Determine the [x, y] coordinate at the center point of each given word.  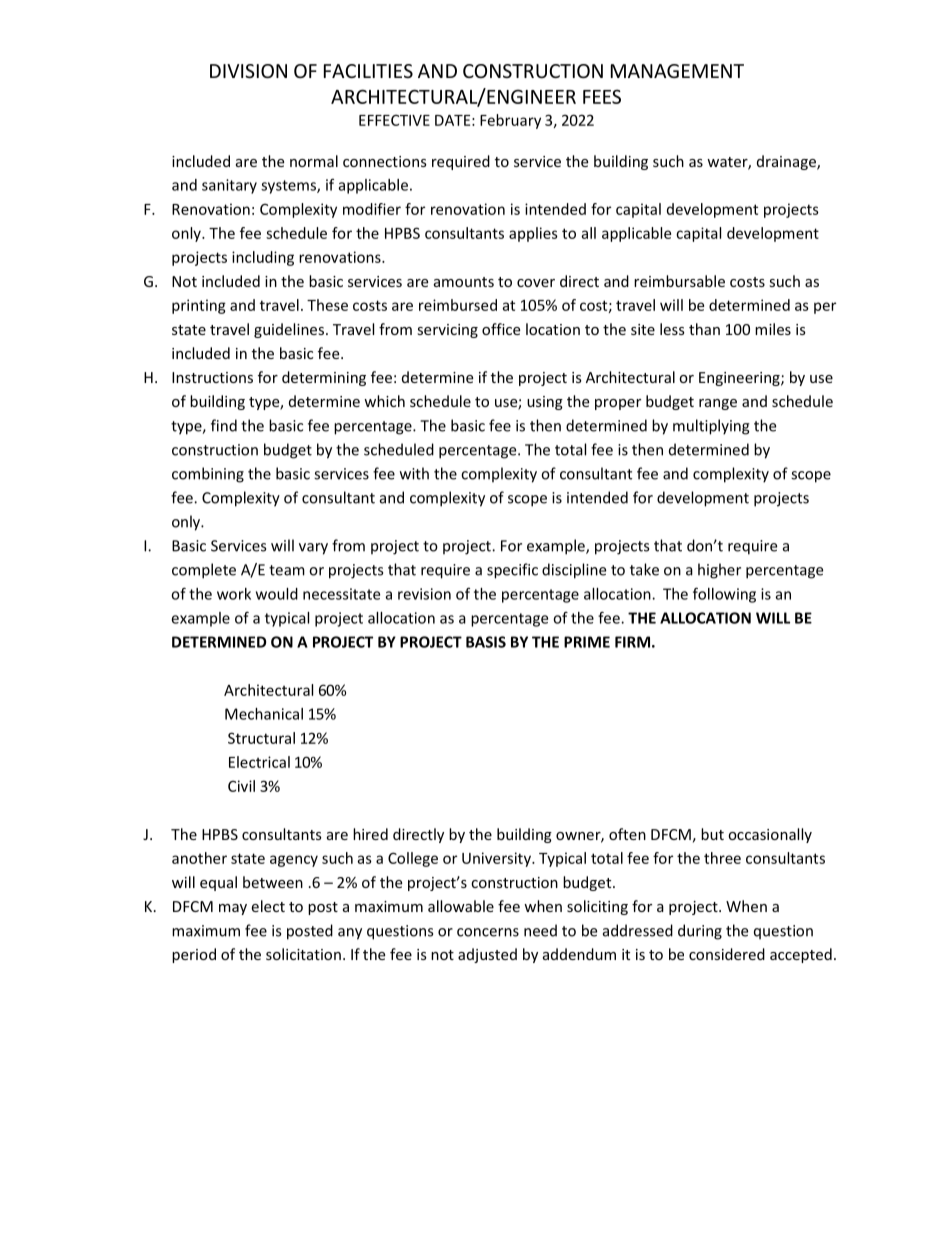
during [700, 932]
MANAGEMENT [677, 71]
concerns [488, 932]
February [510, 121]
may [233, 909]
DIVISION [248, 71]
